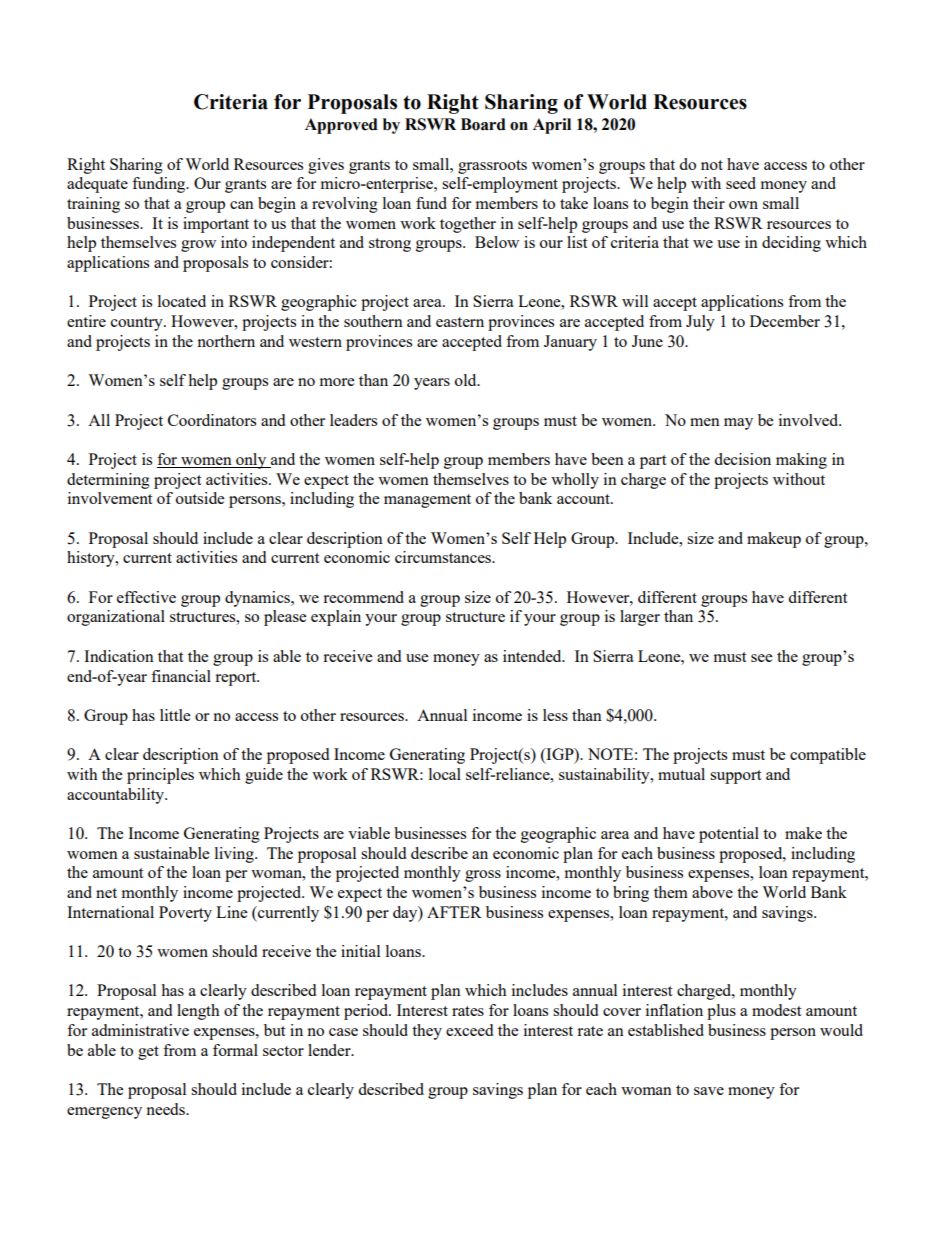 The image size is (952, 1233). Describe the element at coordinates (741, 183) in the screenshot. I see `seed` at that location.
